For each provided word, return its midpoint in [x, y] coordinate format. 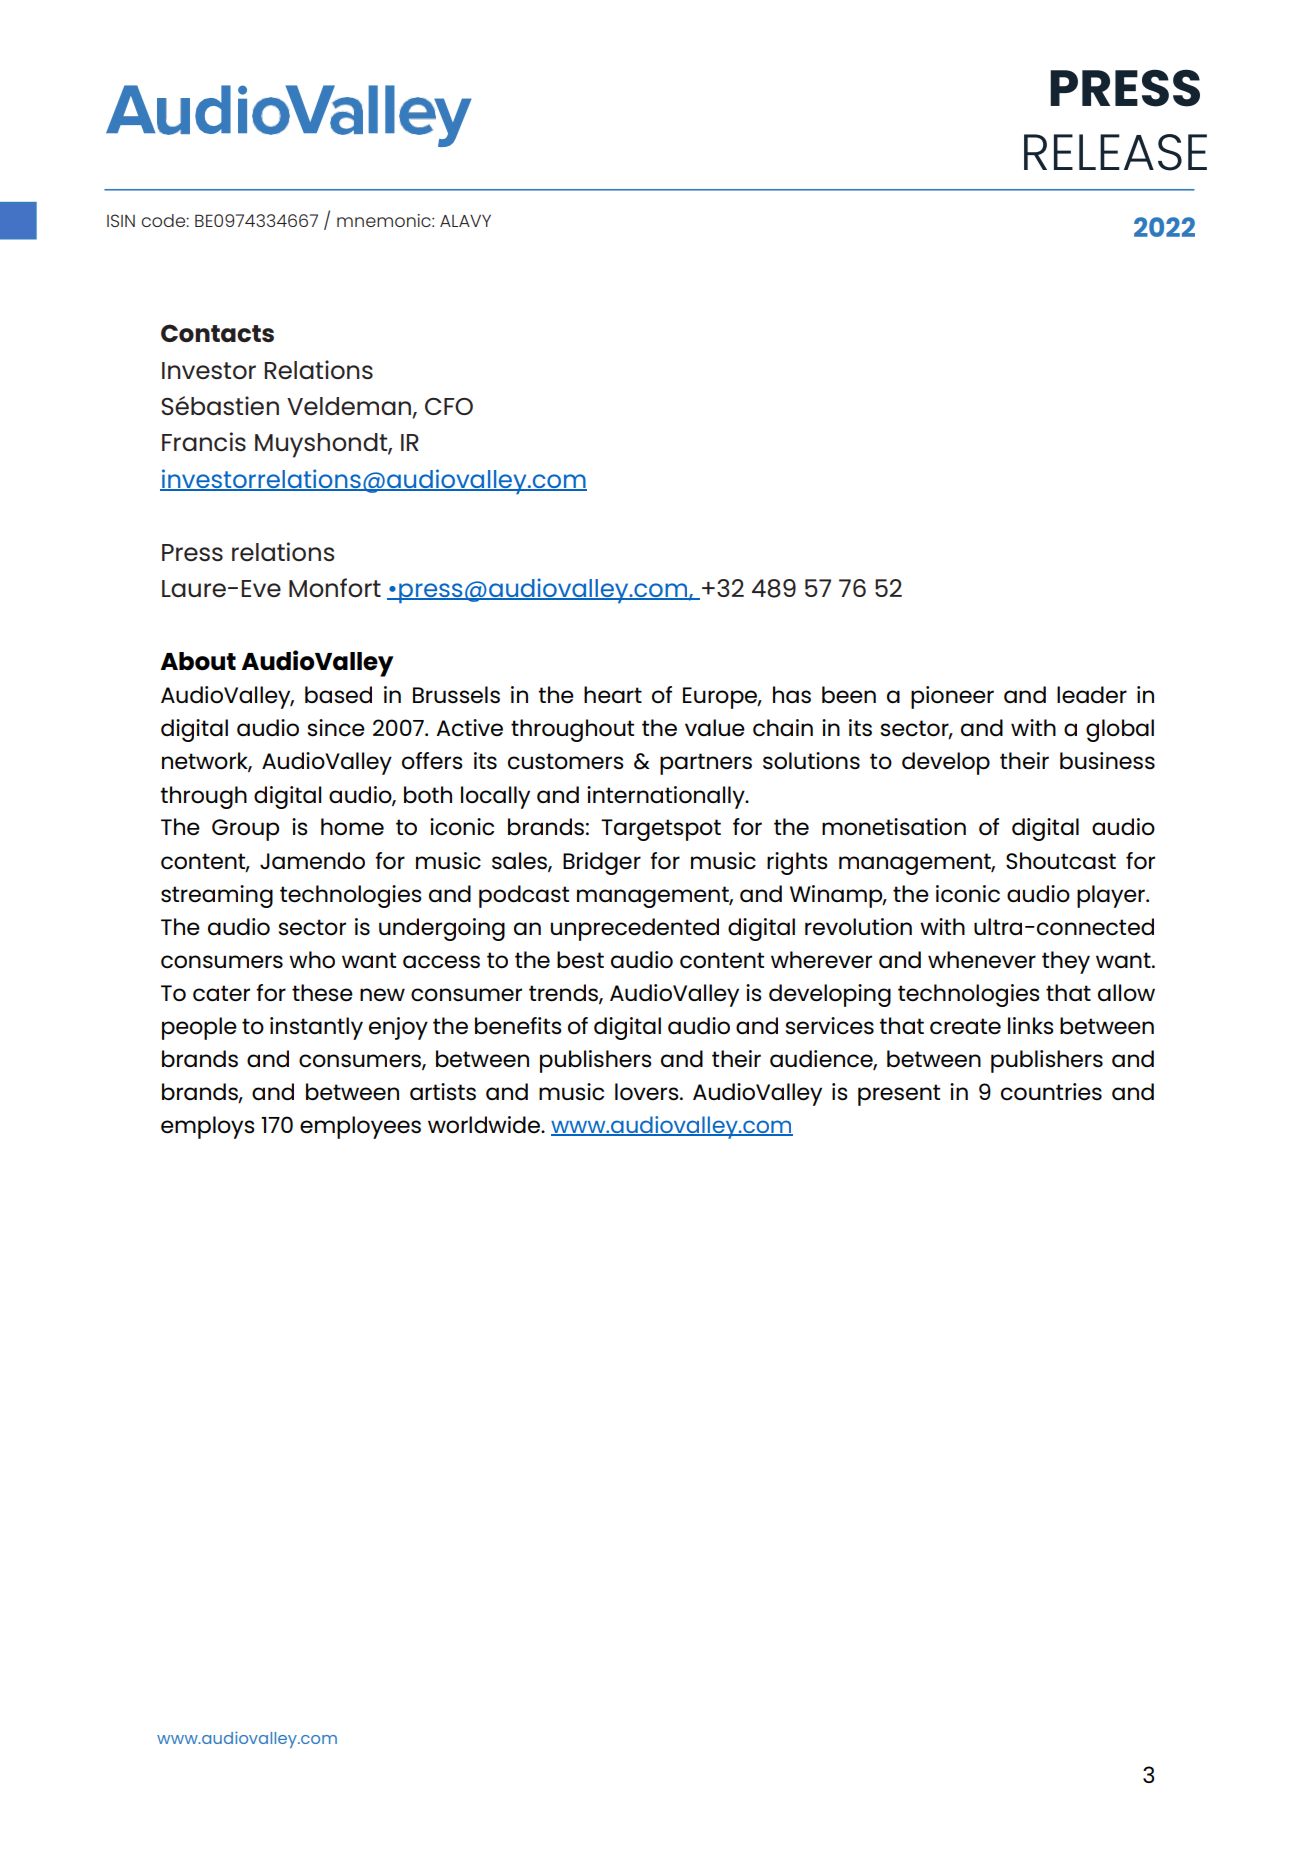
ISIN [121, 220]
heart [613, 695]
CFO [449, 406]
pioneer [952, 697]
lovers [648, 1092]
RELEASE [1115, 152]
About [198, 661]
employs [208, 1127]
